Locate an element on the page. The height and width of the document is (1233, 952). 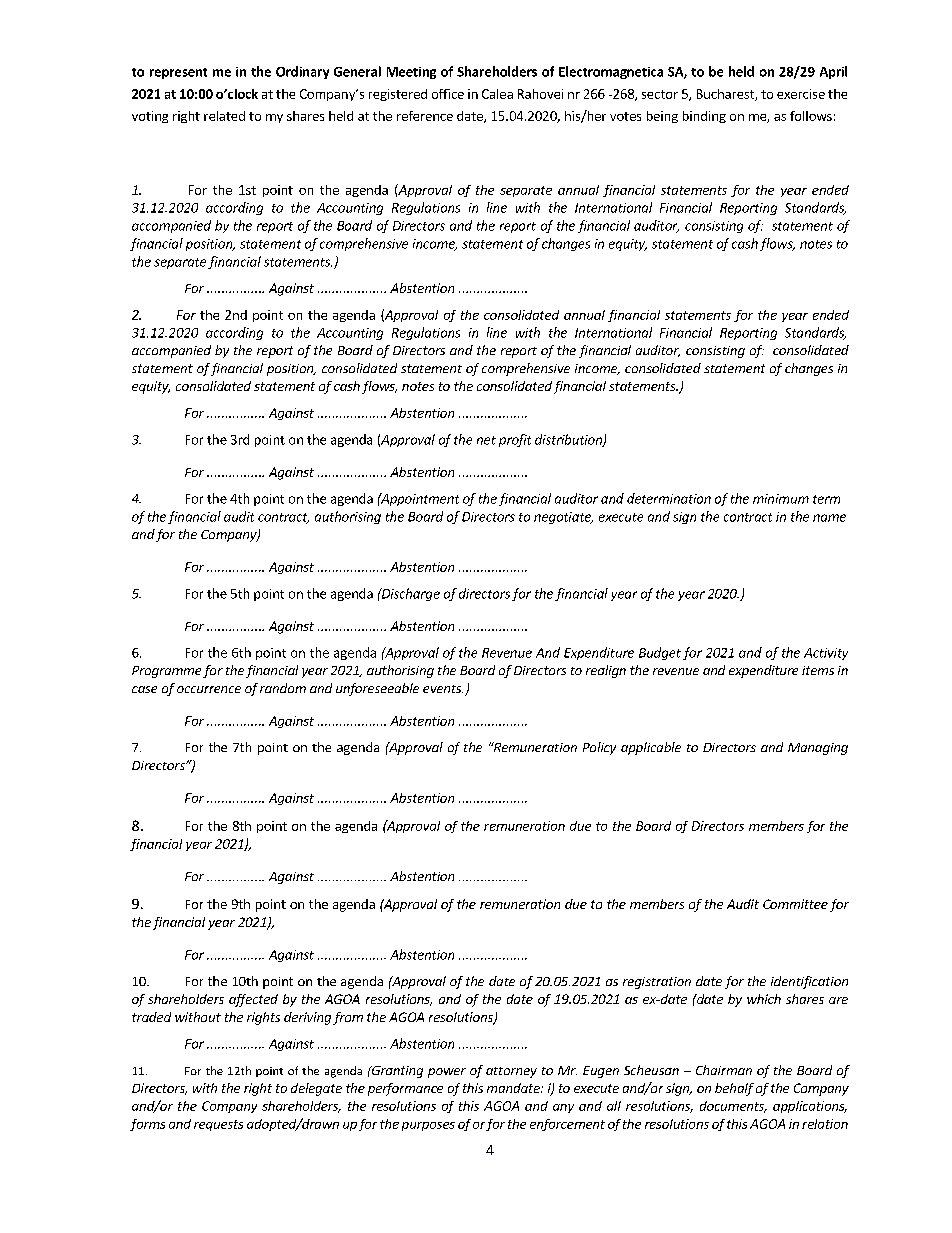
related is located at coordinates (224, 116).
